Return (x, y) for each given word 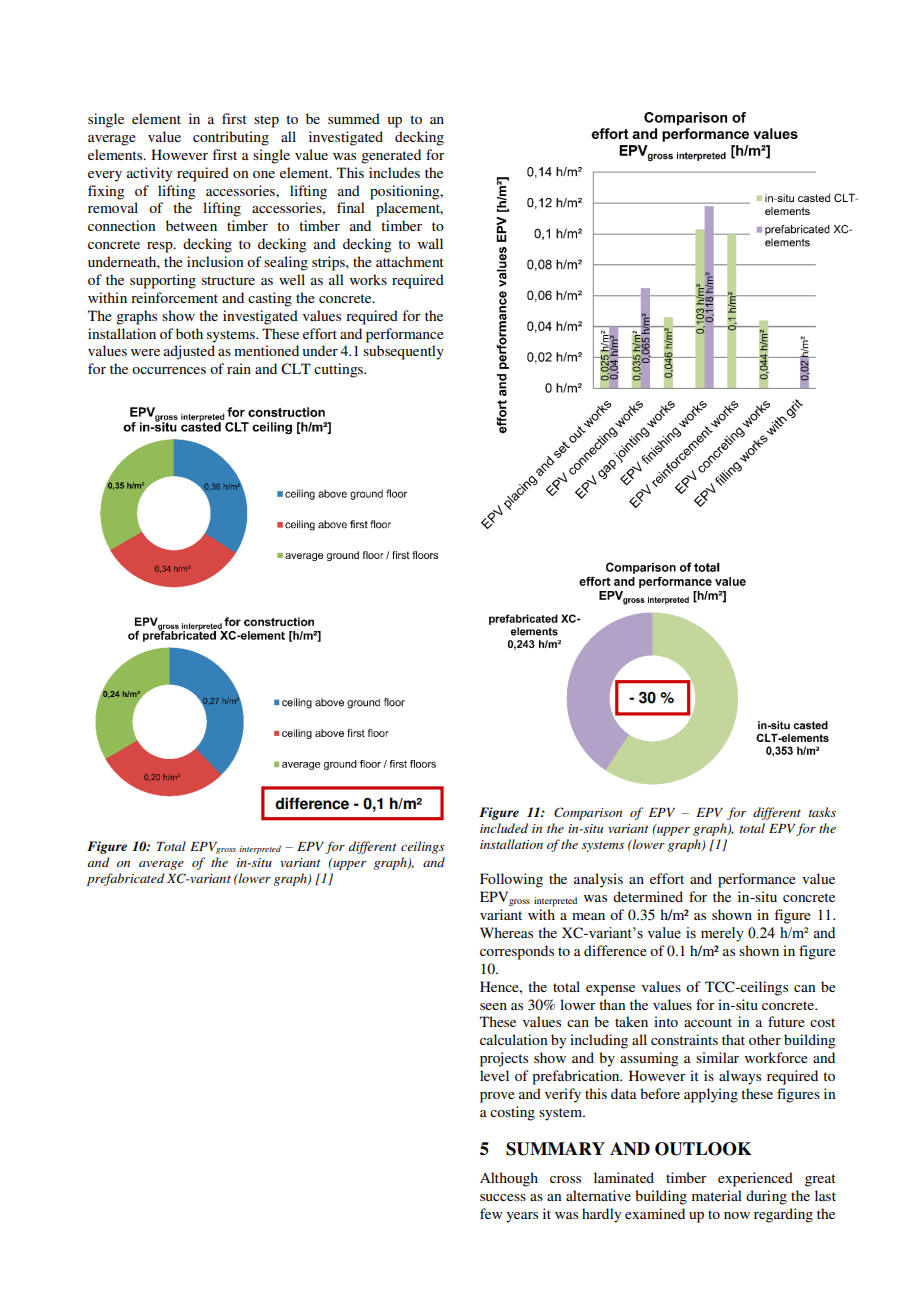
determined (648, 896)
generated (391, 156)
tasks (822, 812)
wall (430, 243)
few (491, 1213)
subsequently (403, 352)
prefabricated (126, 879)
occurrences (169, 370)
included (504, 828)
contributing (231, 138)
